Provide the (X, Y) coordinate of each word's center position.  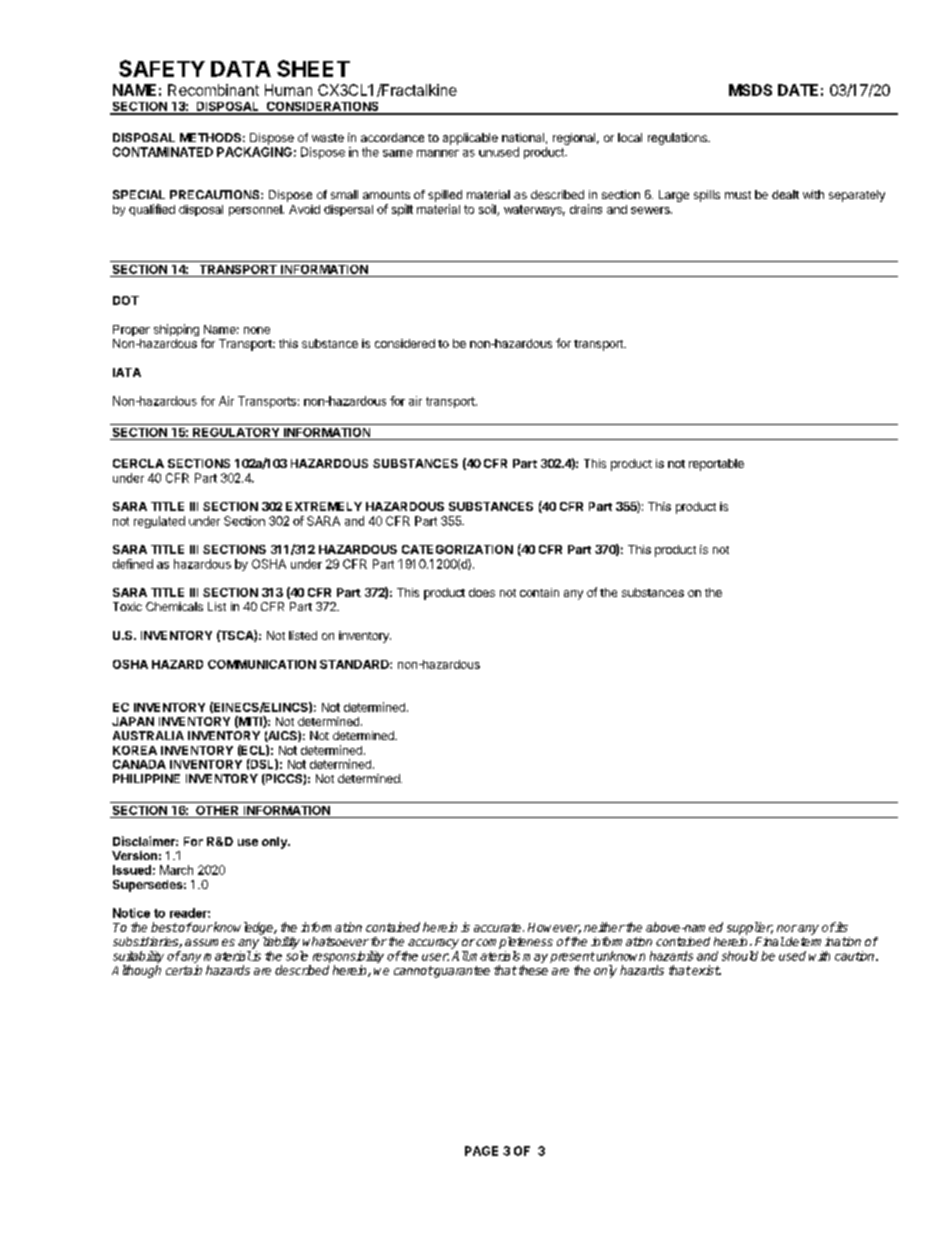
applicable (470, 139)
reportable (716, 465)
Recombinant (213, 90)
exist (705, 970)
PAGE (481, 1151)
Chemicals (174, 606)
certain (184, 970)
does (482, 592)
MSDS (750, 90)
